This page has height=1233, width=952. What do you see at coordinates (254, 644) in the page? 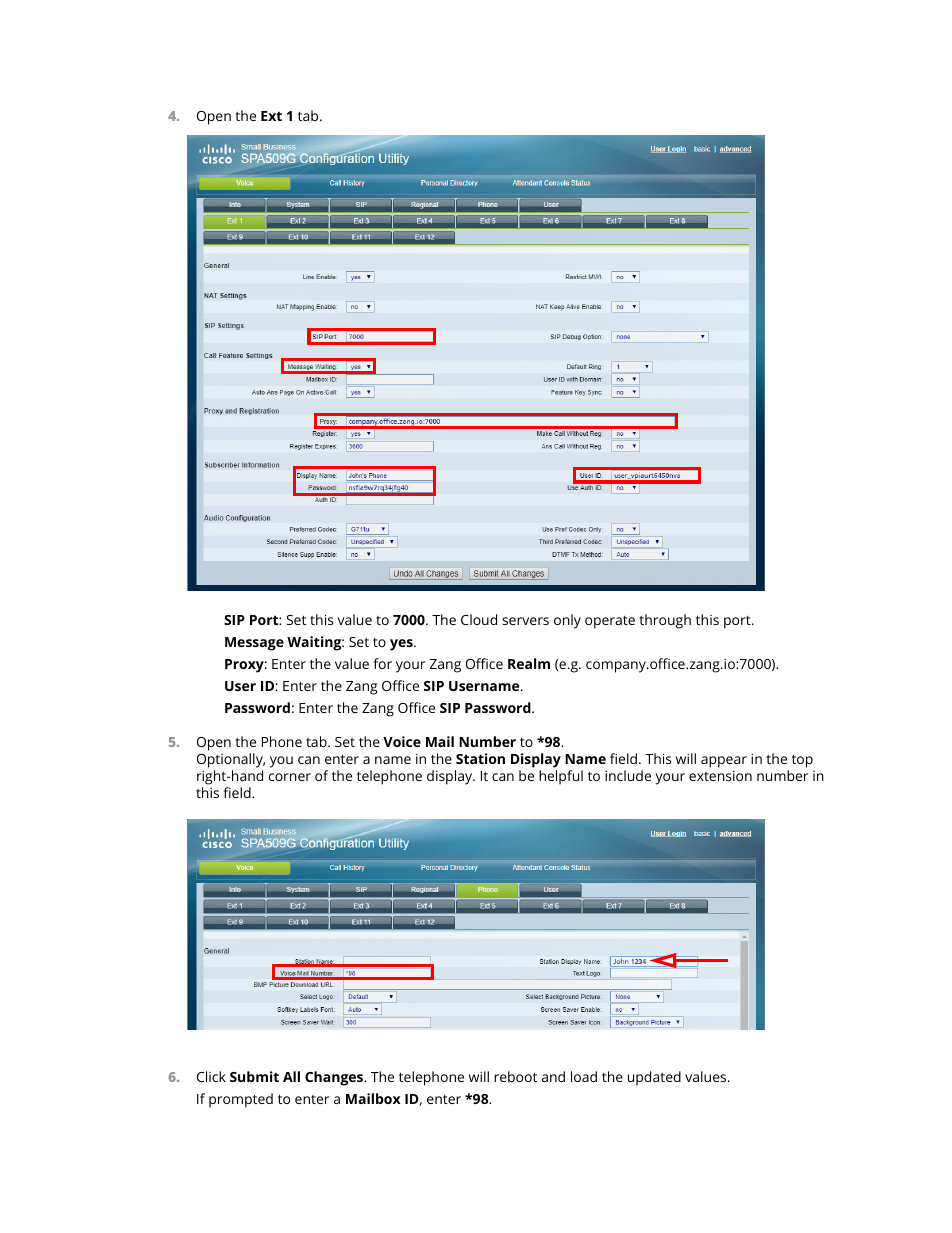
I see `Message` at bounding box center [254, 644].
